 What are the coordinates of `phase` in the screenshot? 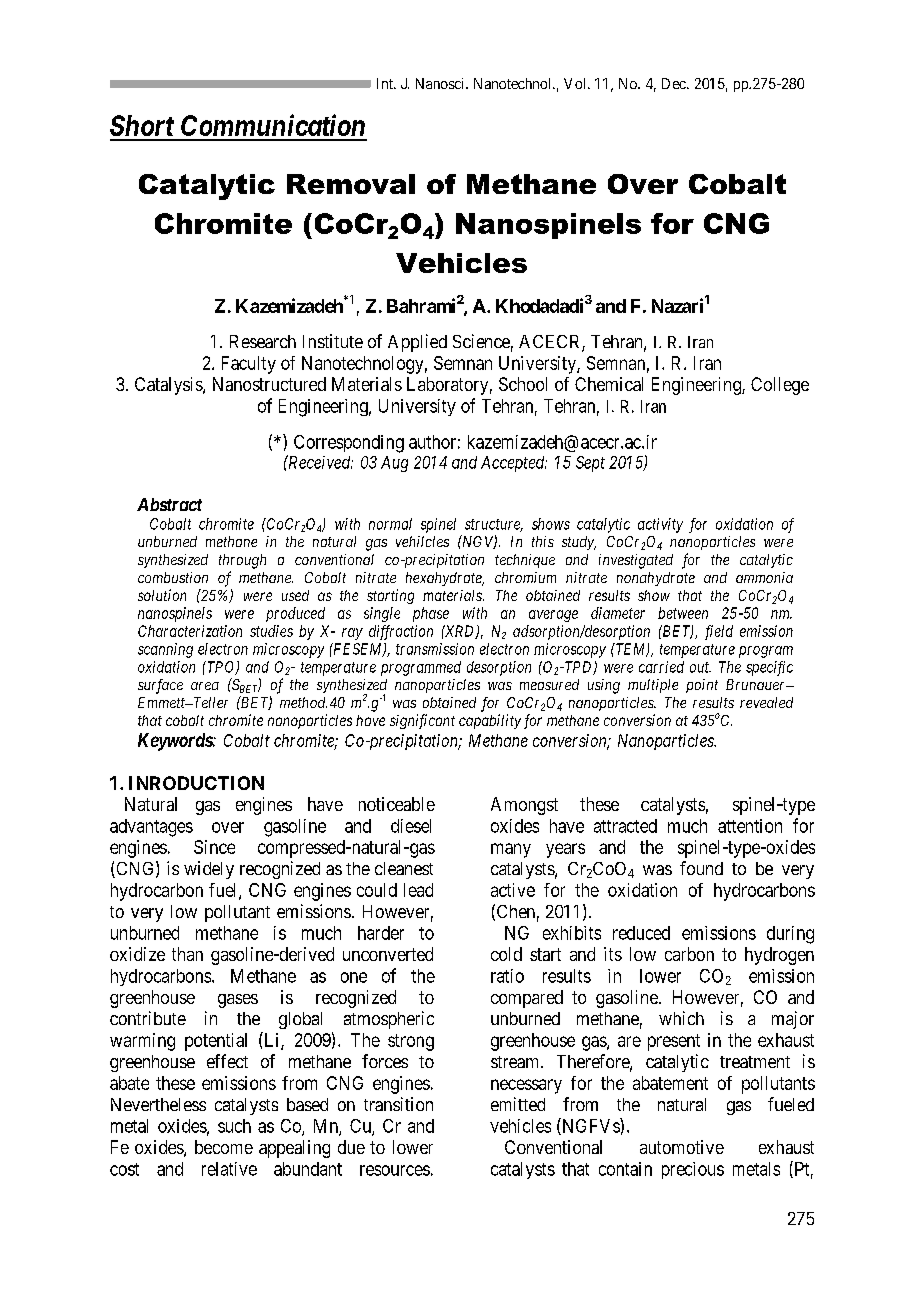 It's located at (431, 614).
